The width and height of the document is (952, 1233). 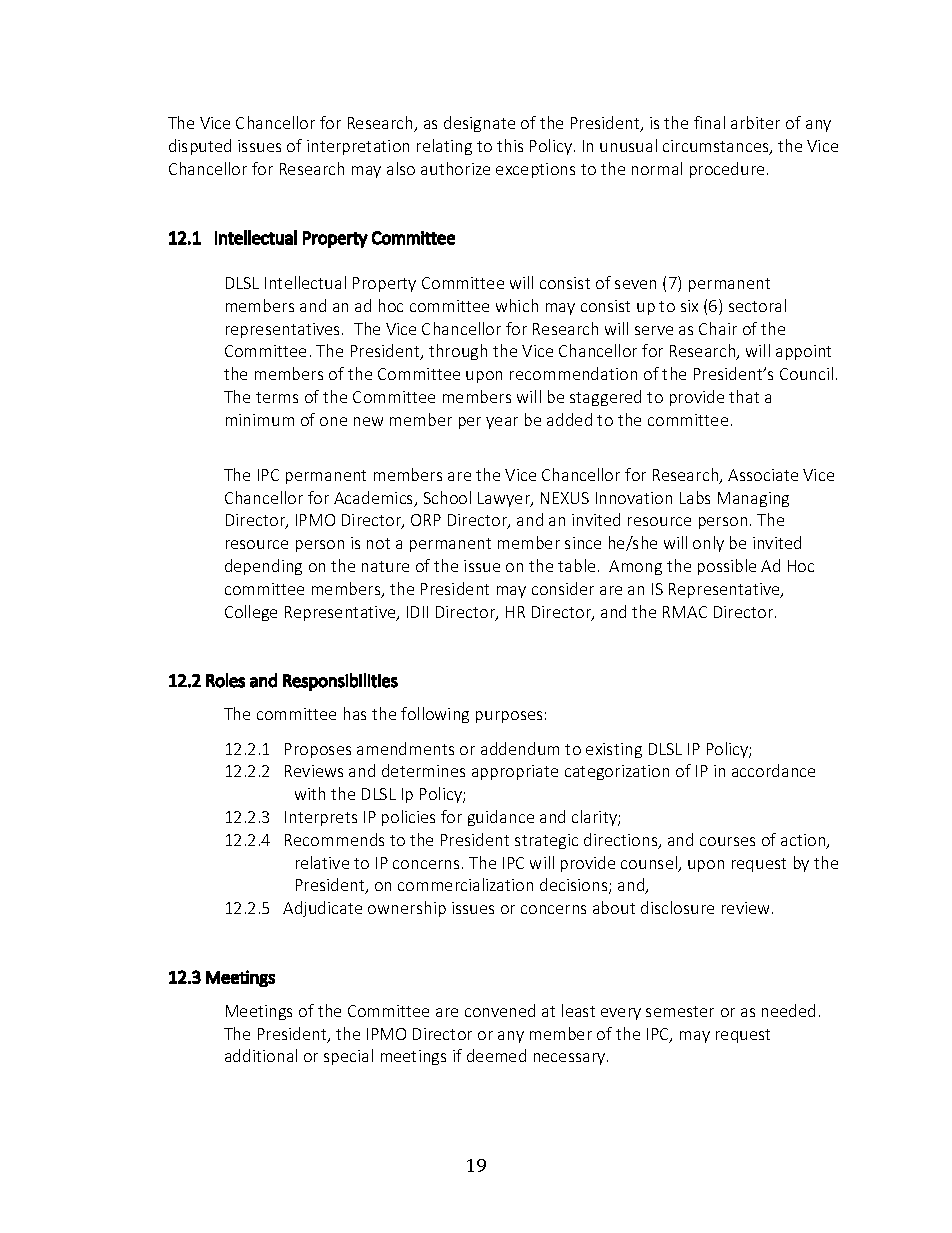 I want to click on disputed, so click(x=200, y=147).
